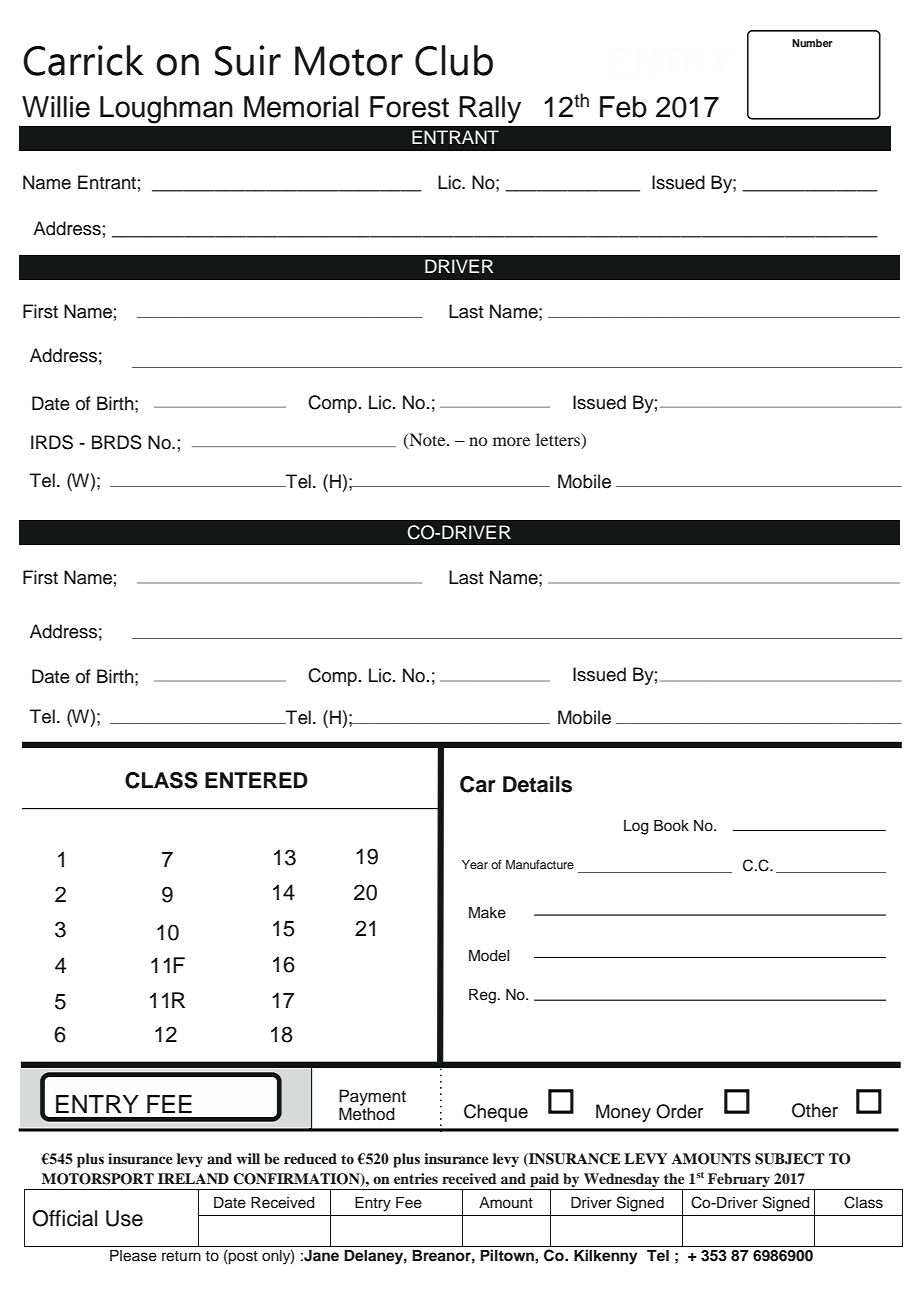  What do you see at coordinates (490, 109) in the screenshot?
I see `Rally` at bounding box center [490, 109].
